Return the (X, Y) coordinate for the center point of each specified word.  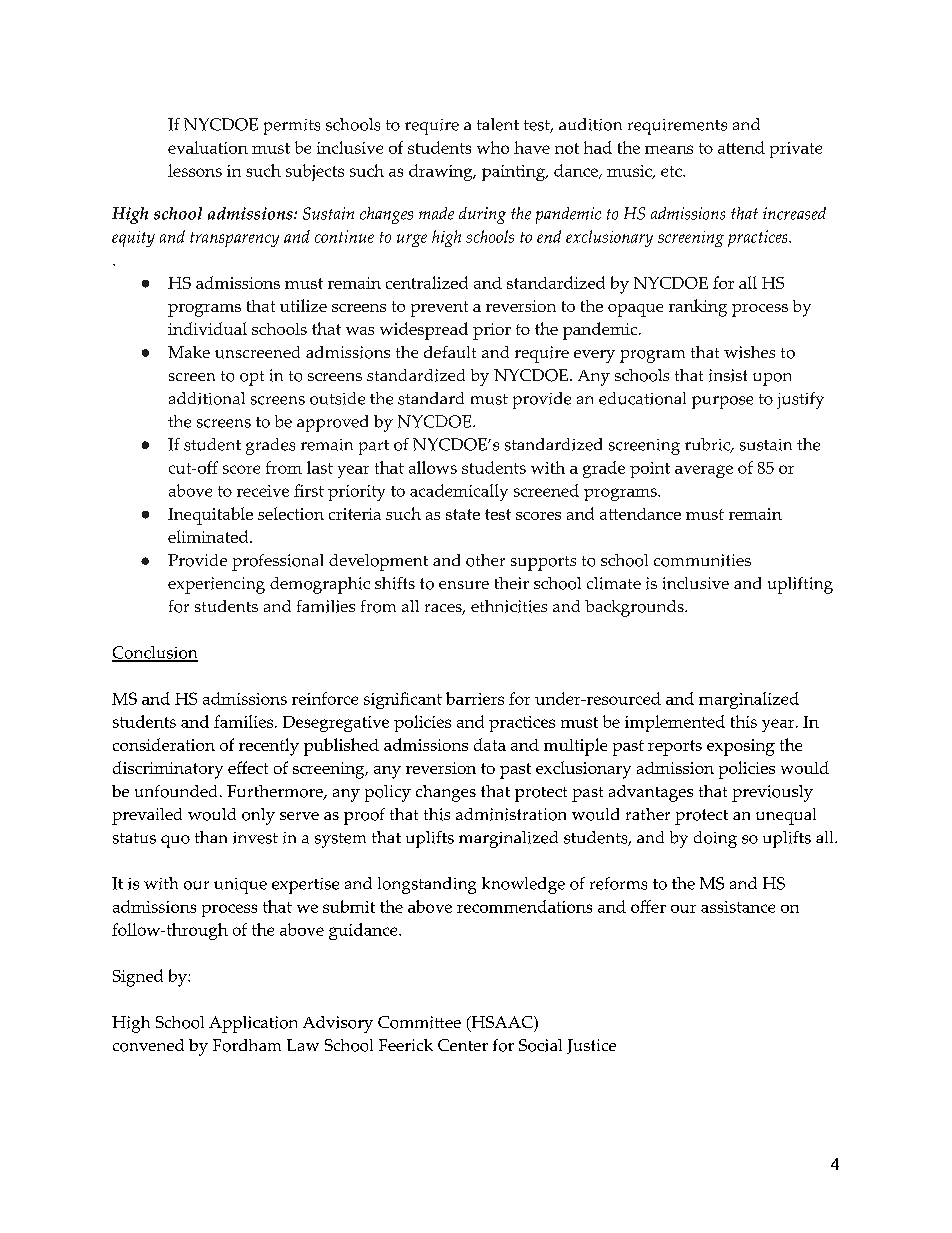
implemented (675, 723)
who (493, 147)
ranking (698, 308)
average (704, 471)
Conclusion (155, 653)
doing (715, 839)
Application (253, 1024)
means (669, 149)
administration (511, 814)
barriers (475, 698)
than (211, 837)
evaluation (208, 147)
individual (207, 328)
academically (459, 492)
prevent (439, 309)
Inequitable (210, 516)
